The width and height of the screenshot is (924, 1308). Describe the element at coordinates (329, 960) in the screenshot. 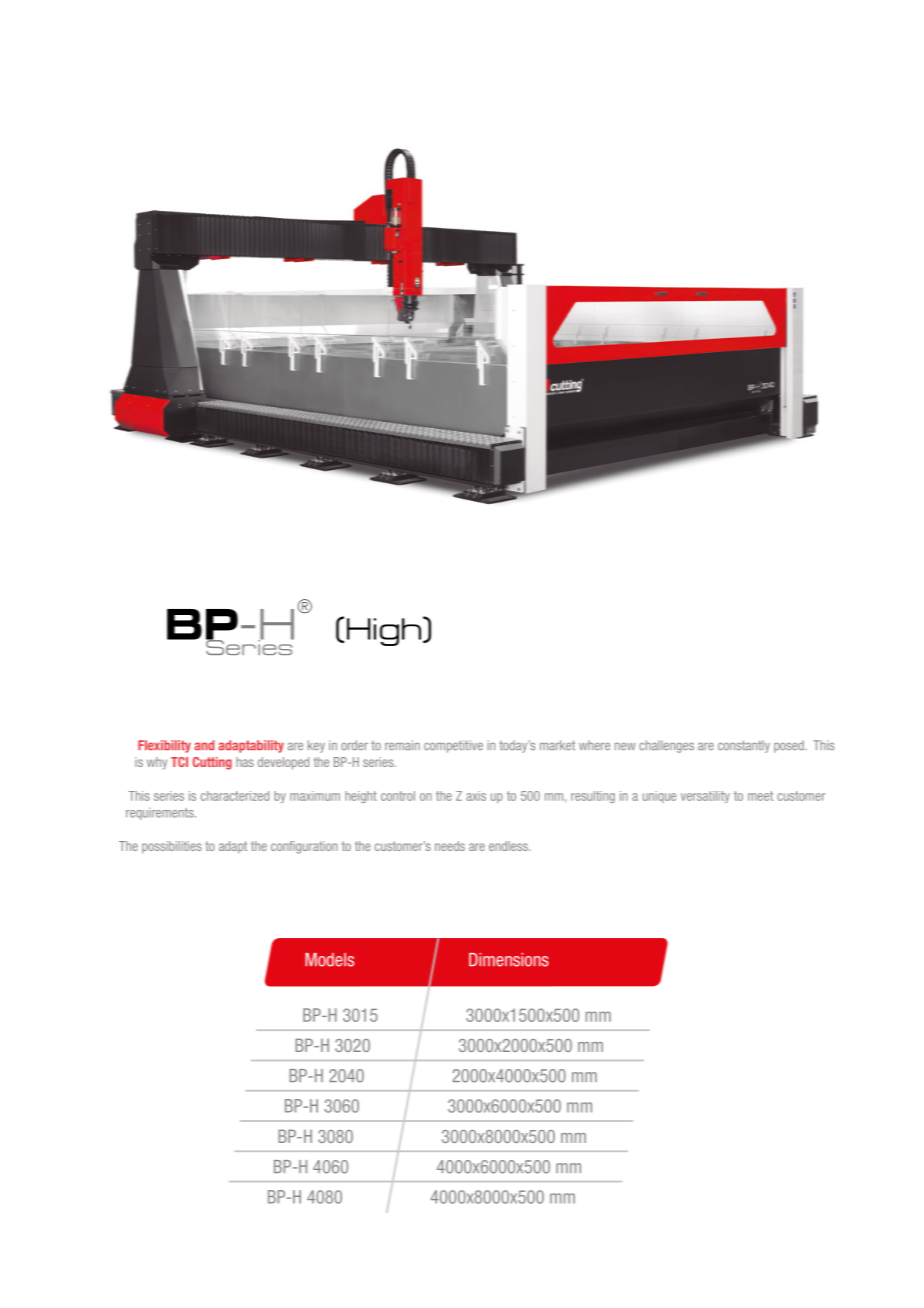

I see `Models` at that location.
